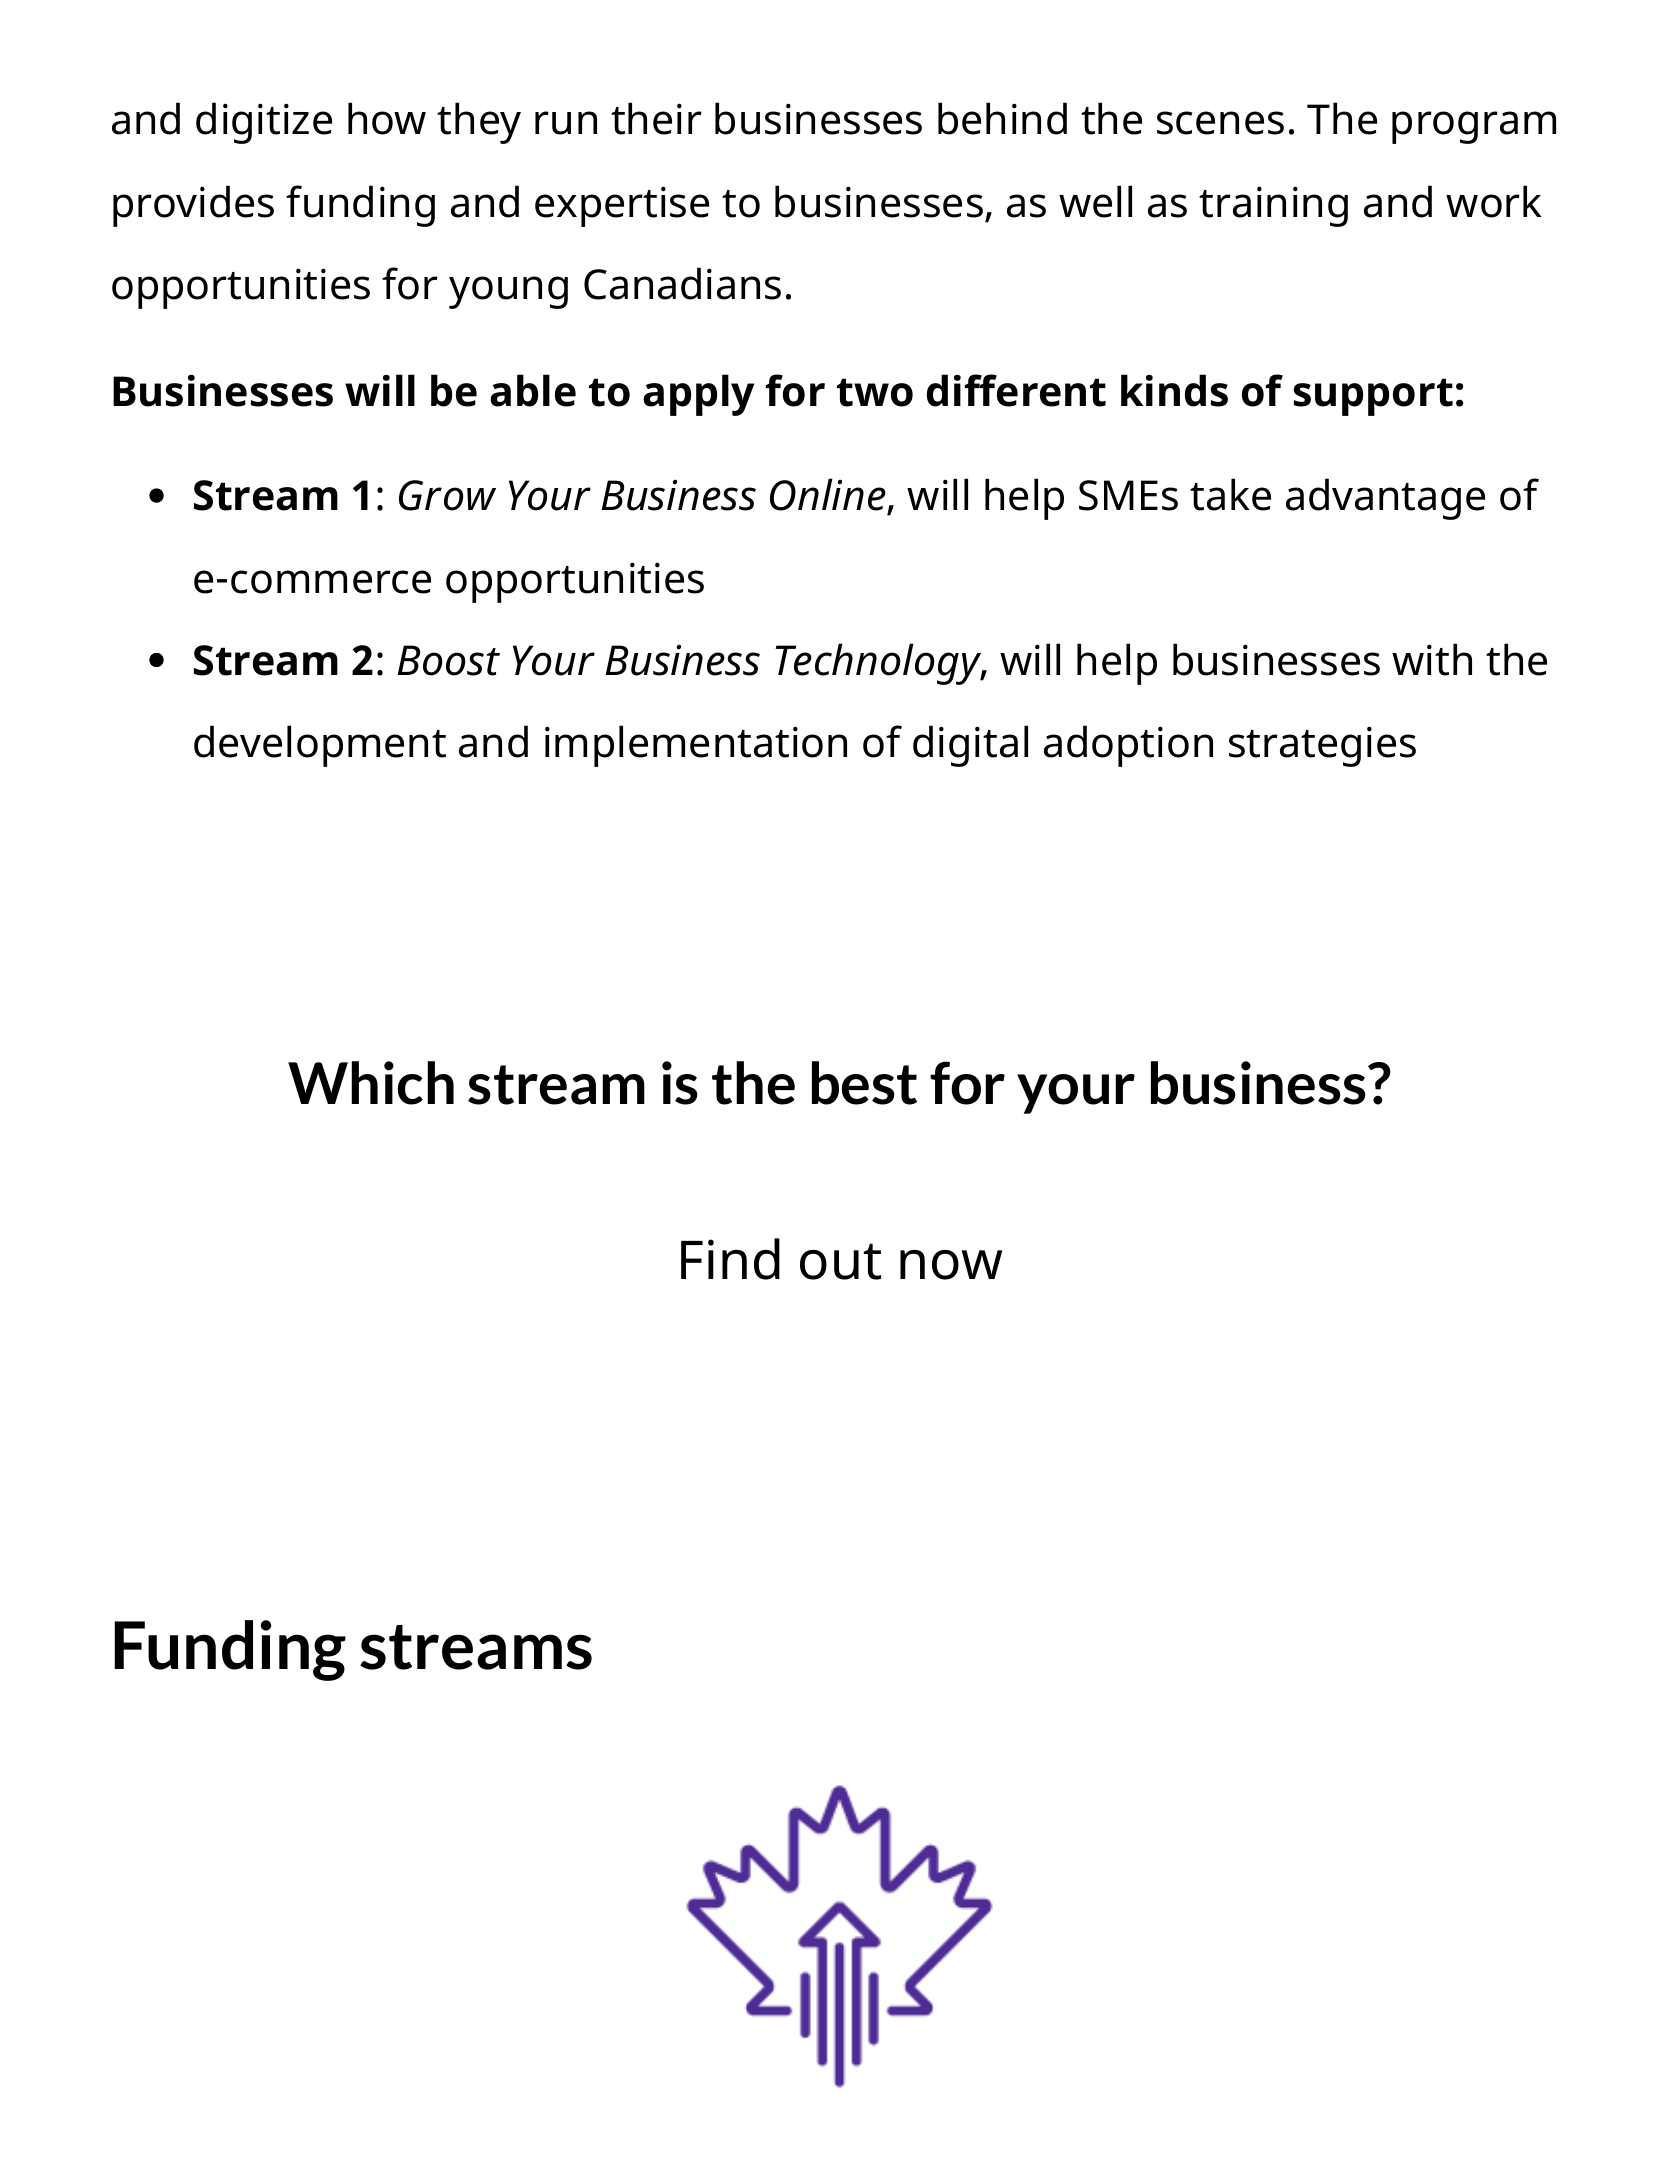  I want to click on now, so click(951, 1265).
